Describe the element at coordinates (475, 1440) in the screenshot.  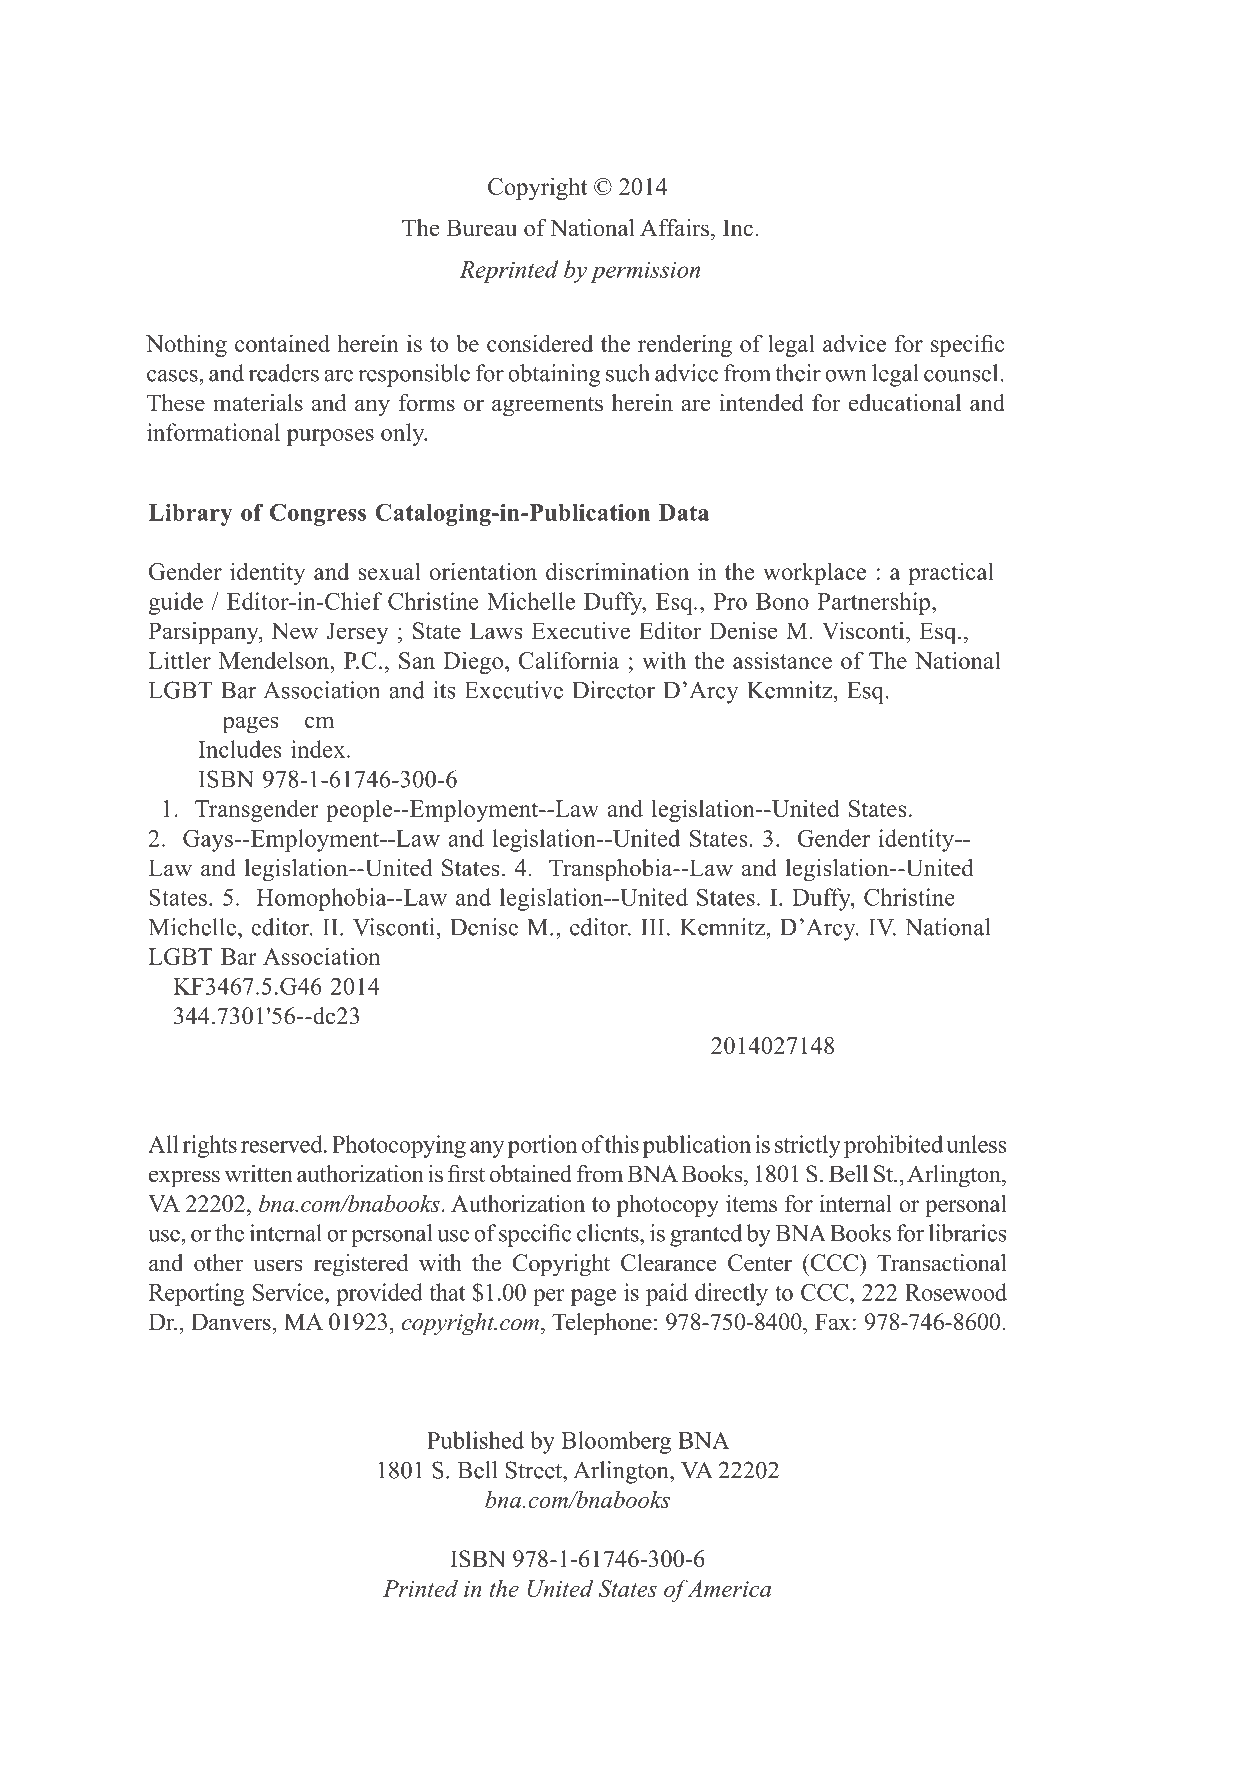
I see `Published` at that location.
